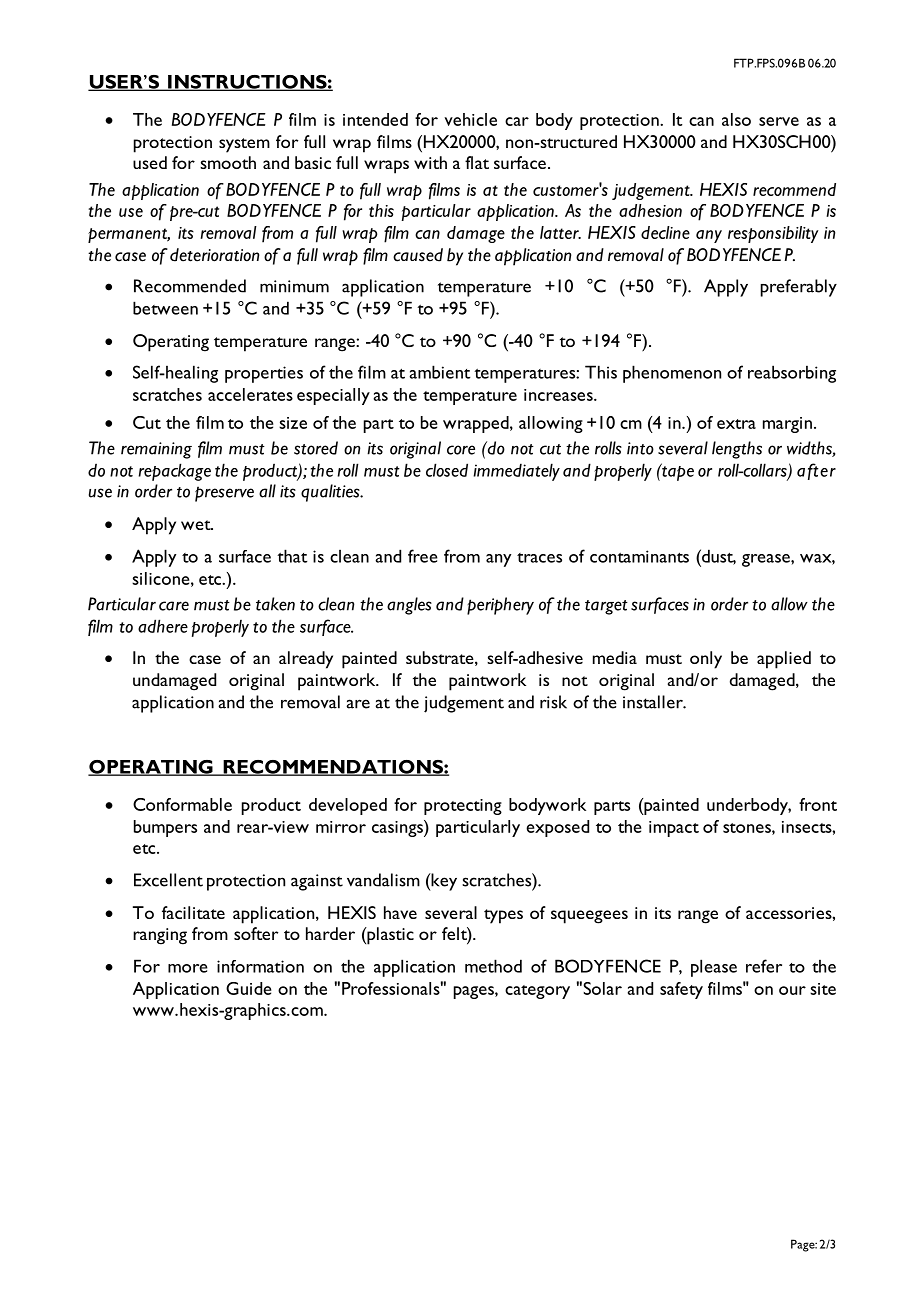 The image size is (924, 1308). Describe the element at coordinates (260, 966) in the screenshot. I see `information` at that location.
